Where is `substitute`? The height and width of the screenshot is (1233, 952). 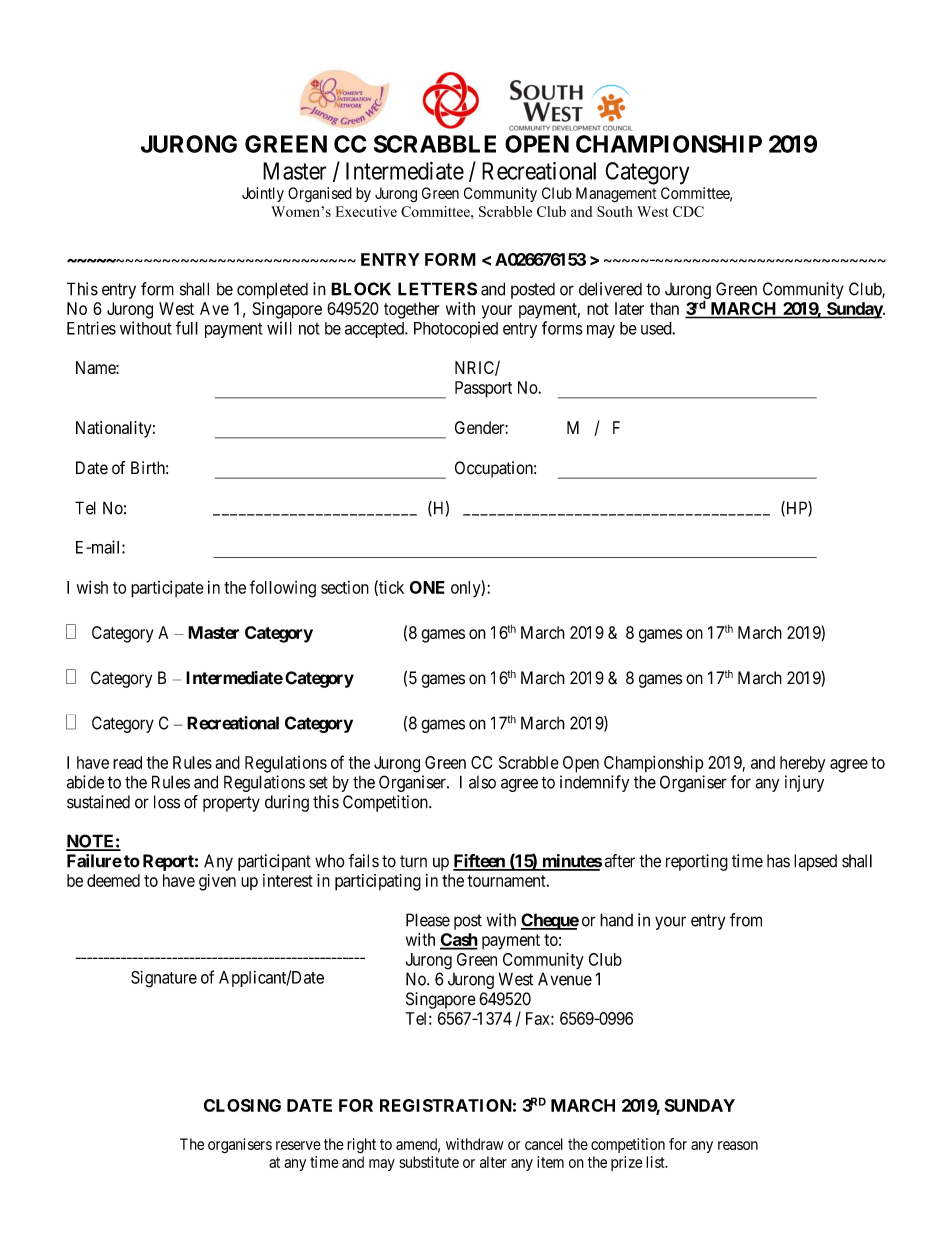 substitute is located at coordinates (429, 1162).
